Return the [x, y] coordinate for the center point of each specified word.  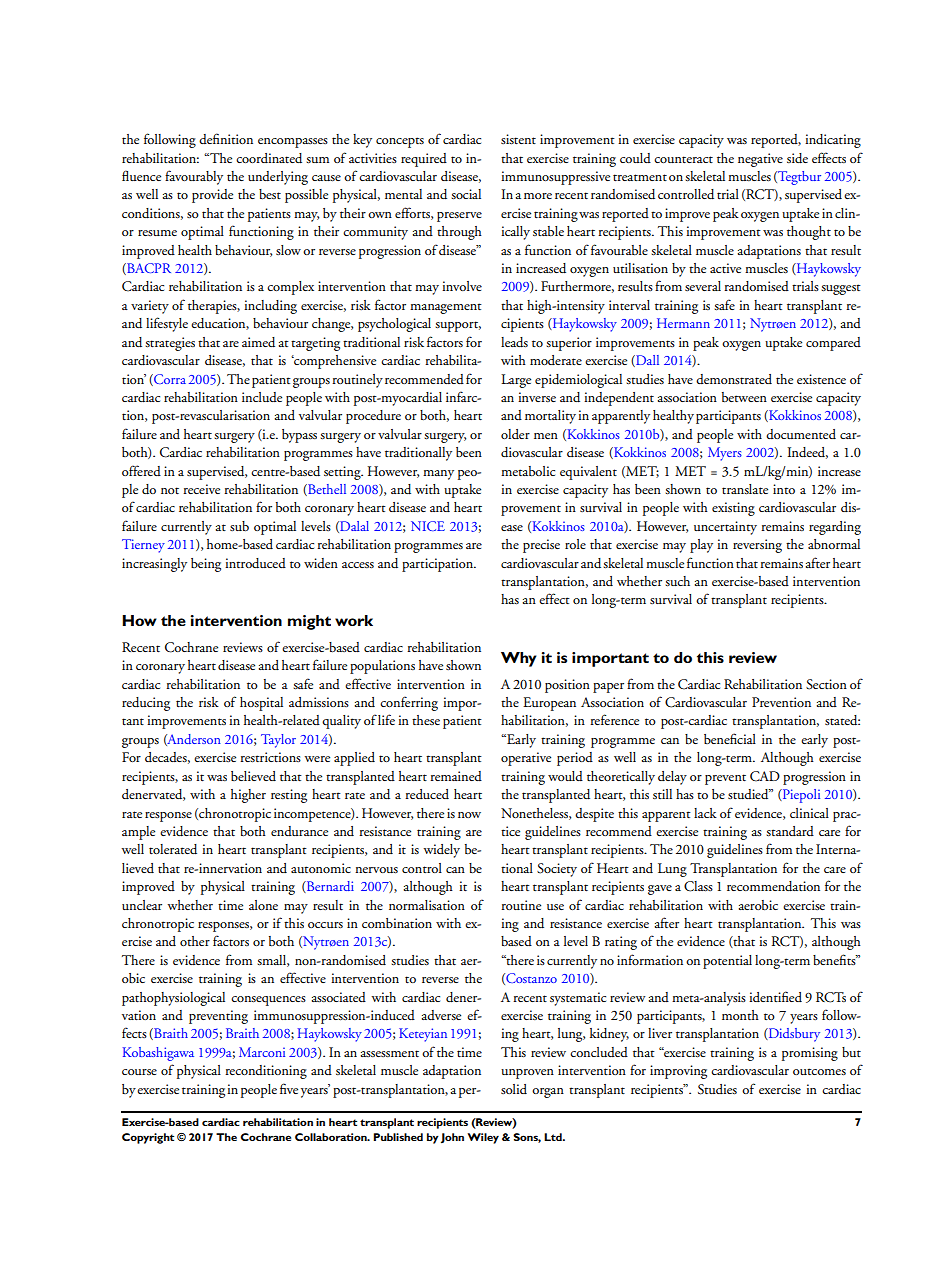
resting [289, 796]
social [466, 194]
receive [201, 489]
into [784, 489]
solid [514, 1089]
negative [760, 160]
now [469, 815]
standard [790, 831]
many [438, 475]
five [289, 1088]
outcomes [819, 1071]
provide [212, 196]
